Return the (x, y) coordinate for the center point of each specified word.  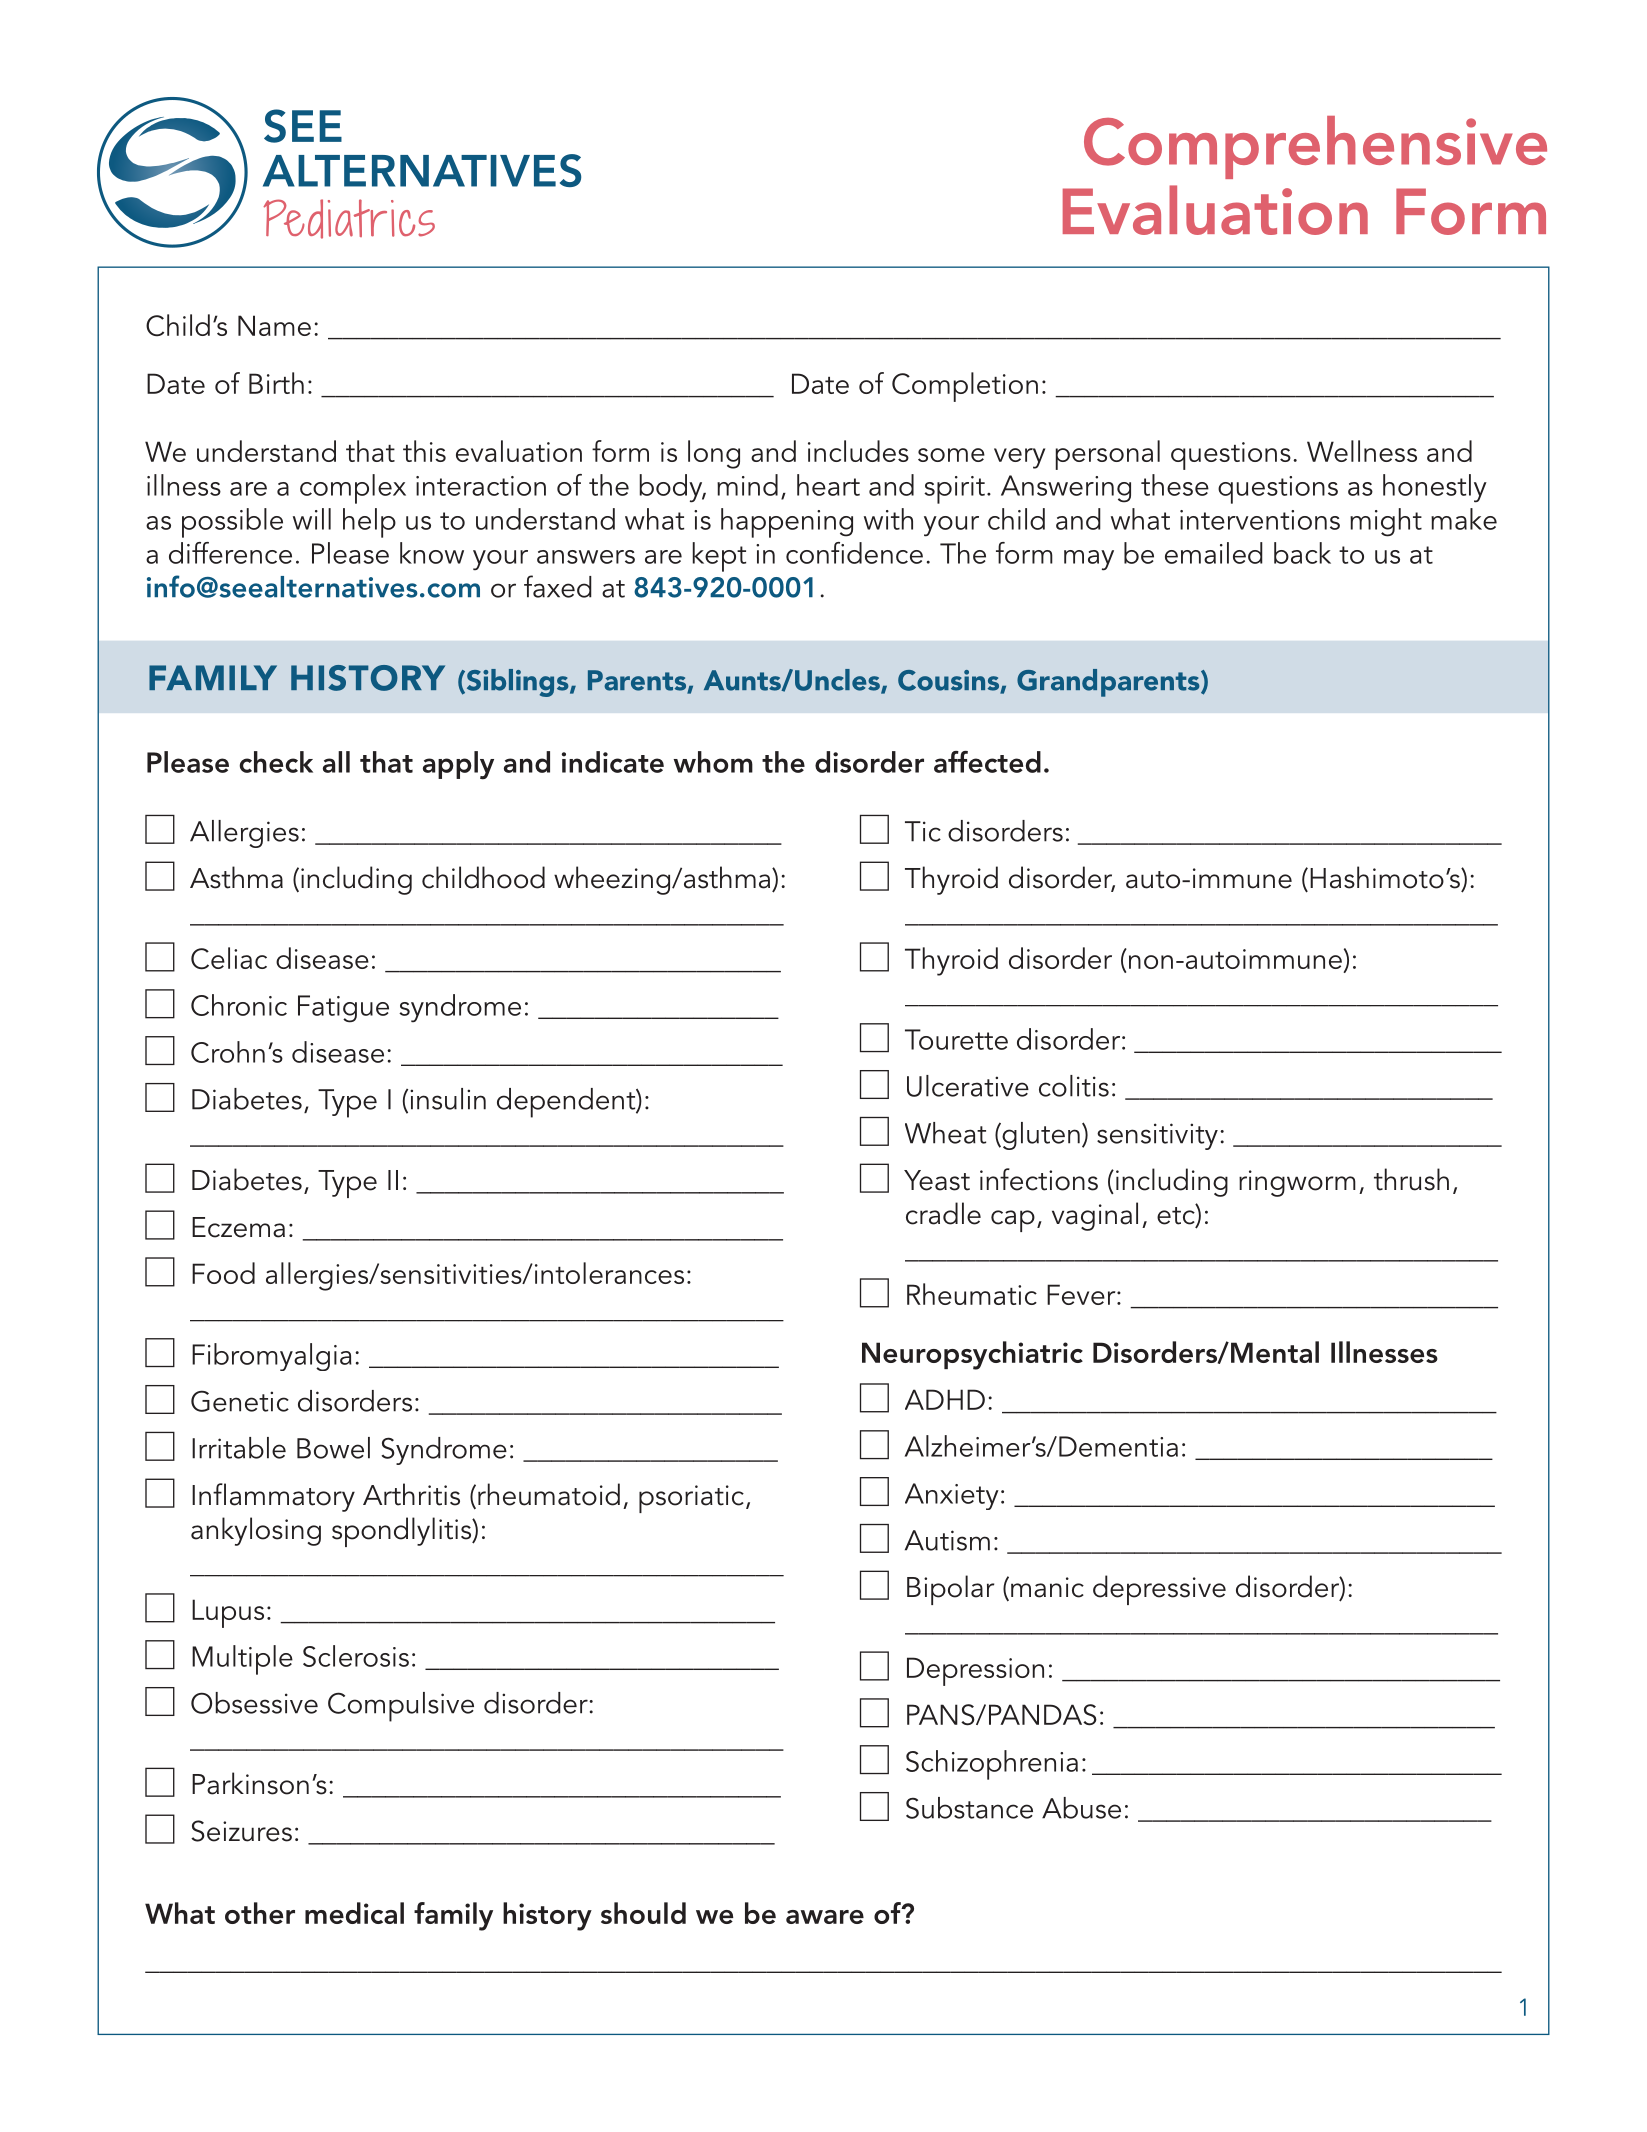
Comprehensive (1315, 147)
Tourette (956, 1039)
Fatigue (343, 1009)
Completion (965, 387)
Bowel (333, 1448)
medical (354, 1913)
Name (274, 325)
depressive (1159, 1590)
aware (825, 1917)
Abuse (1081, 1808)
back (1302, 553)
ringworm (1297, 1183)
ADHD (945, 1399)
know (432, 553)
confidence (854, 553)
